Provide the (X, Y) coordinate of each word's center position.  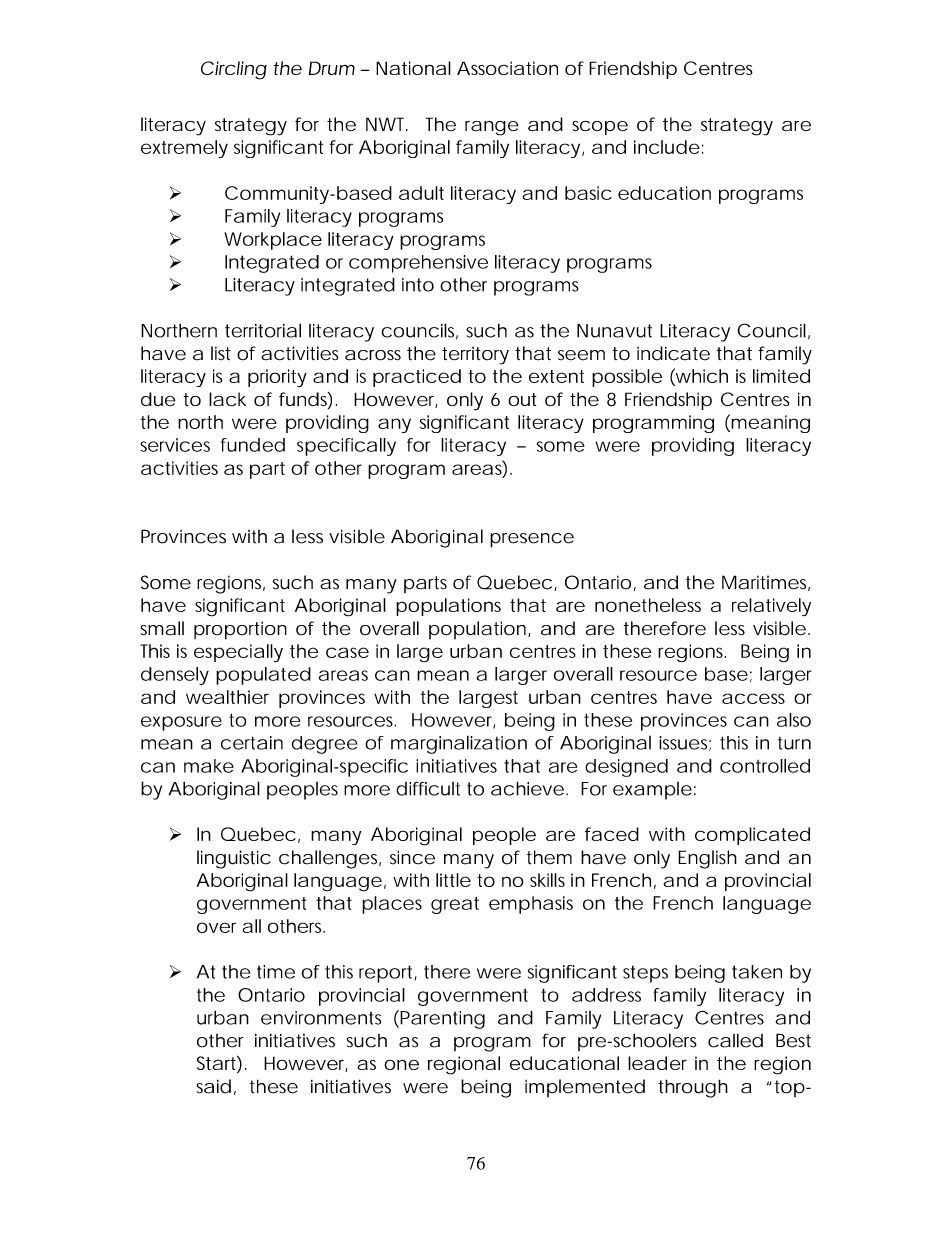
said (213, 1086)
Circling (234, 70)
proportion (240, 630)
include (667, 147)
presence (532, 540)
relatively (771, 607)
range (492, 128)
